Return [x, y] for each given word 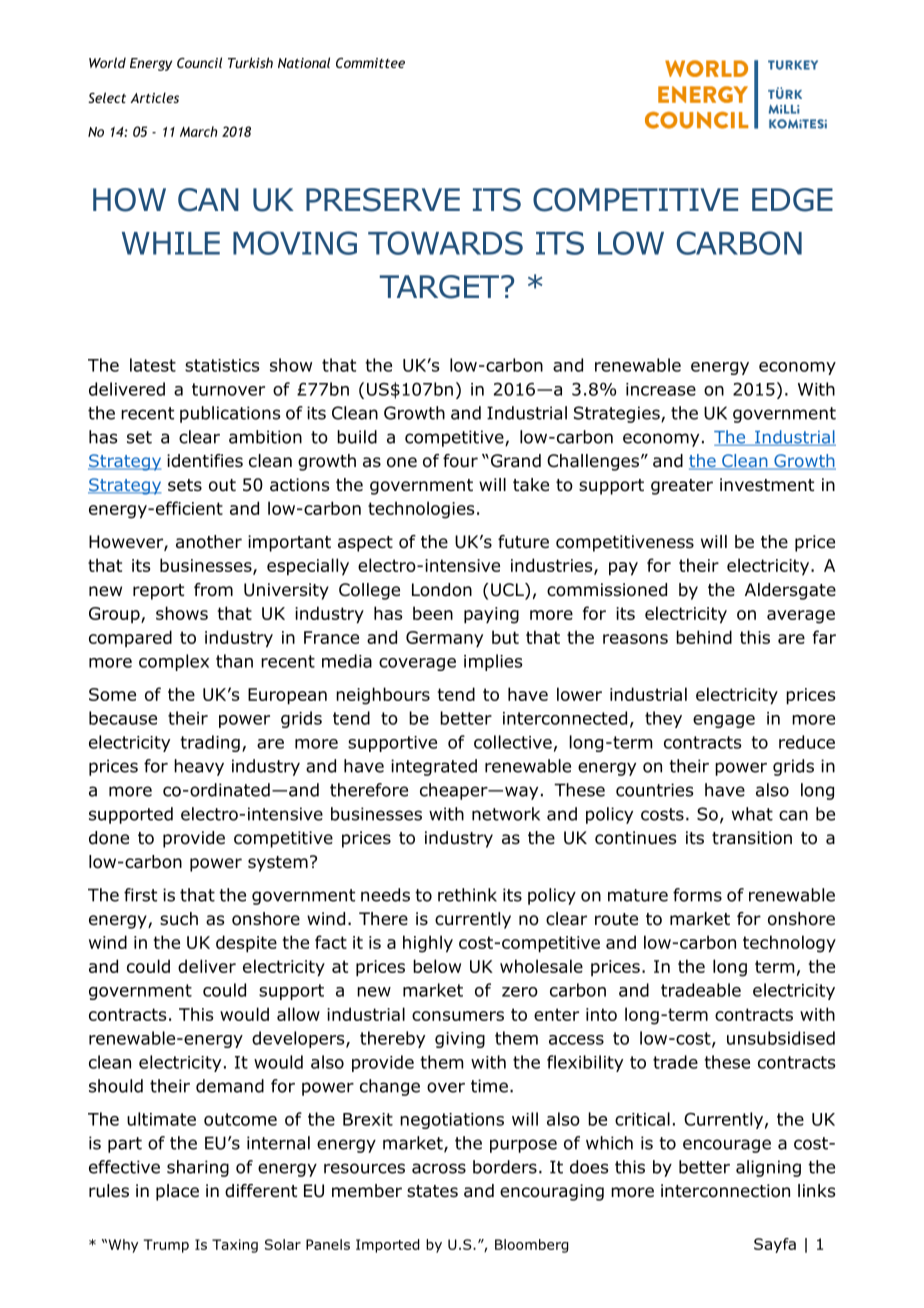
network [506, 814]
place [177, 1192]
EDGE [792, 200]
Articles [155, 97]
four [460, 461]
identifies [205, 461]
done [109, 838]
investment [767, 485]
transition [752, 838]
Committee [370, 63]
